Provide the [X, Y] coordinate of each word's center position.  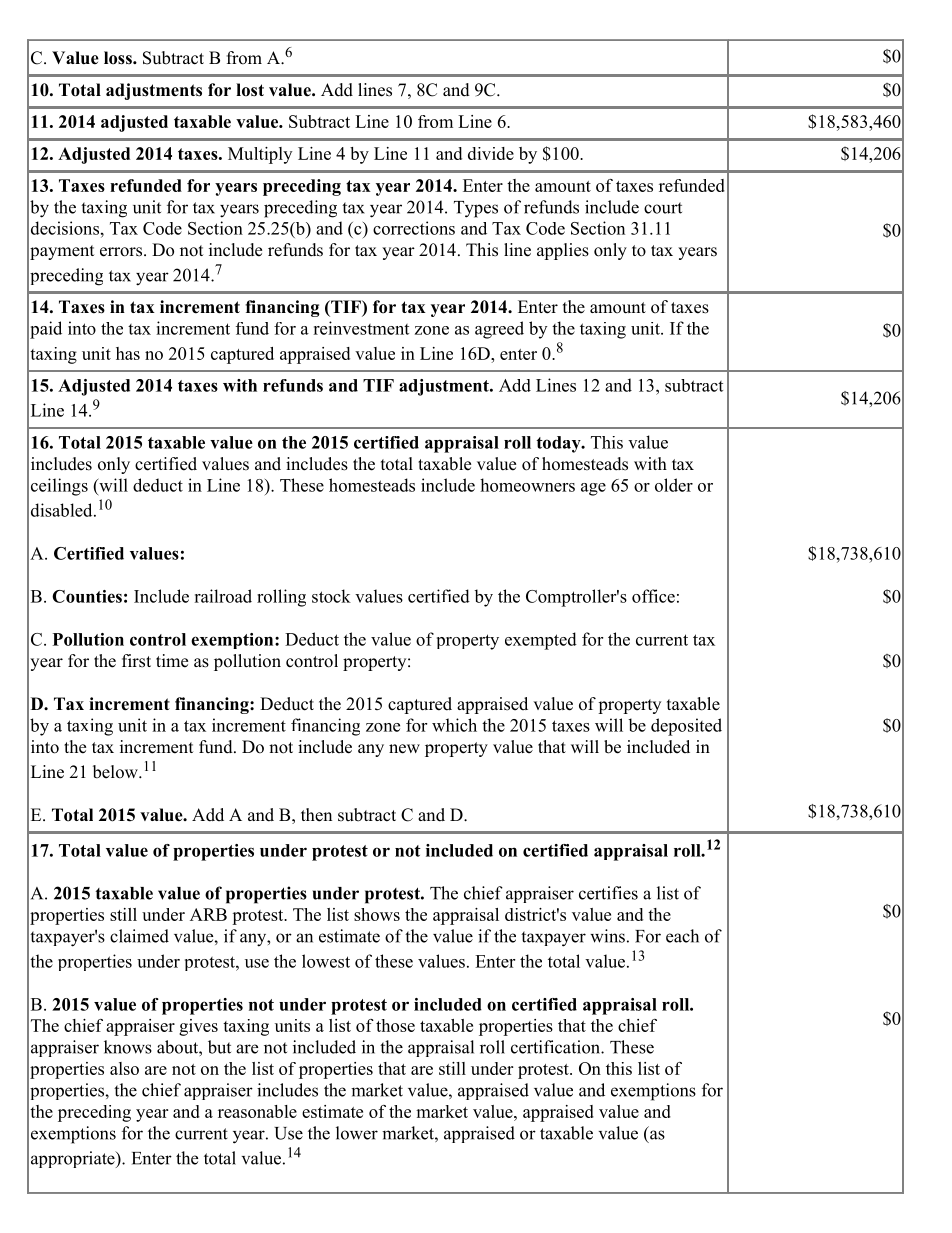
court [663, 208]
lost [250, 90]
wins [607, 936]
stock [331, 596]
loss [119, 58]
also [124, 1068]
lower [357, 1133]
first [136, 661]
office [653, 596]
